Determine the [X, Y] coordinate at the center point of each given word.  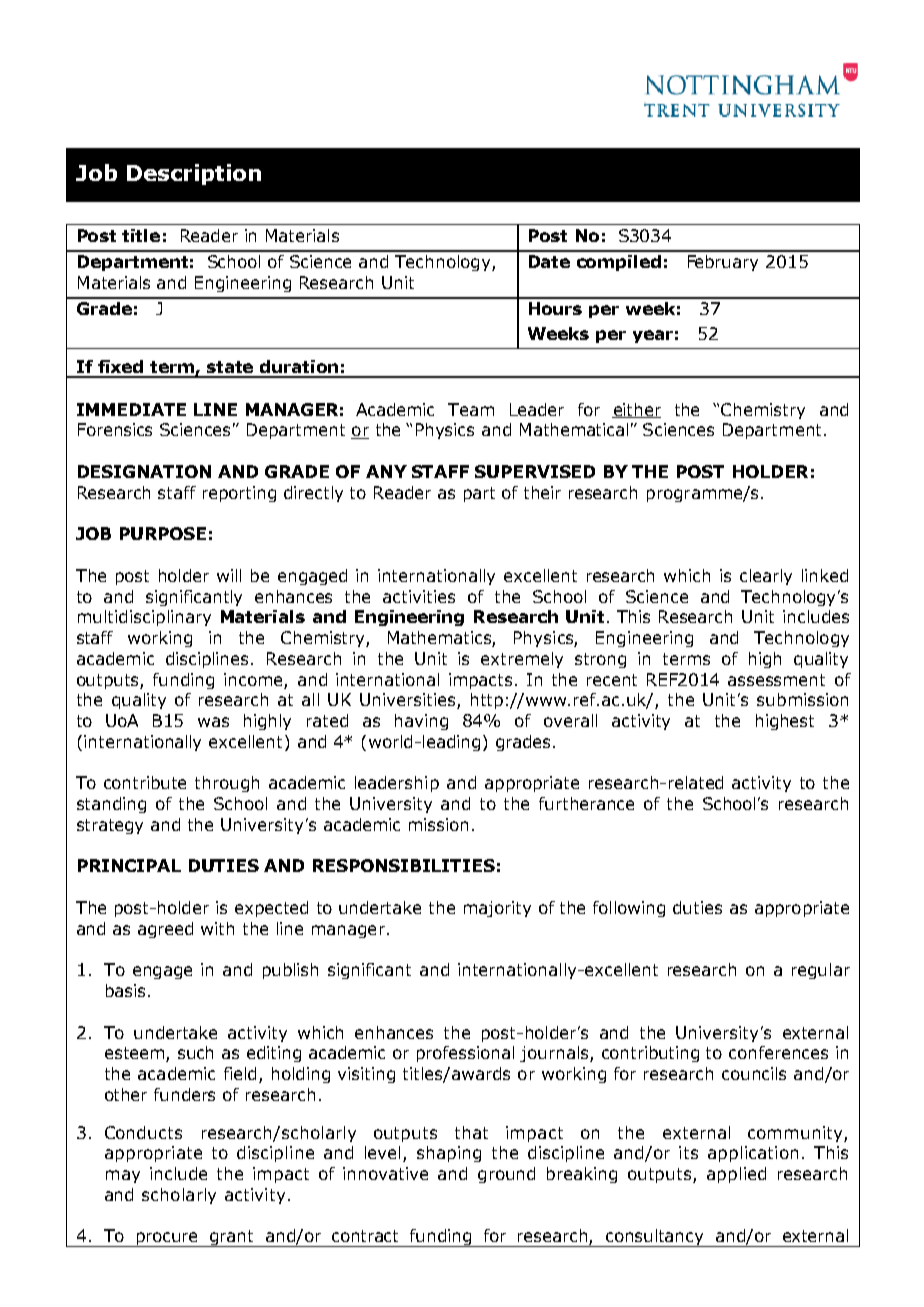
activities [419, 596]
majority [497, 909]
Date [549, 261]
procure [167, 1239]
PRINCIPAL [129, 865]
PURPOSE [163, 533]
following [629, 909]
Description [194, 174]
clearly [766, 577]
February [723, 263]
